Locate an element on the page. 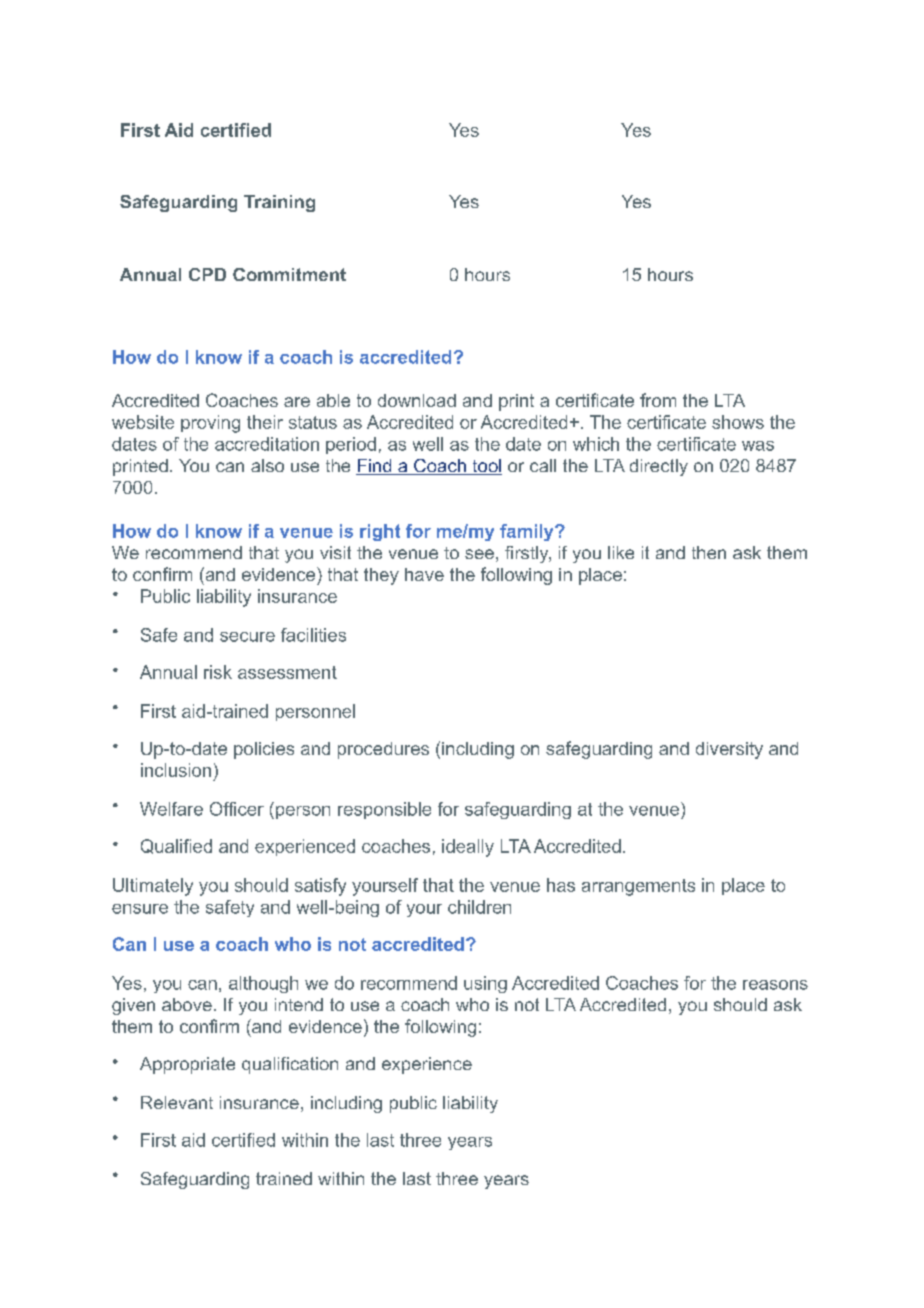 This document has height=1308, width=924. from is located at coordinates (658, 400).
